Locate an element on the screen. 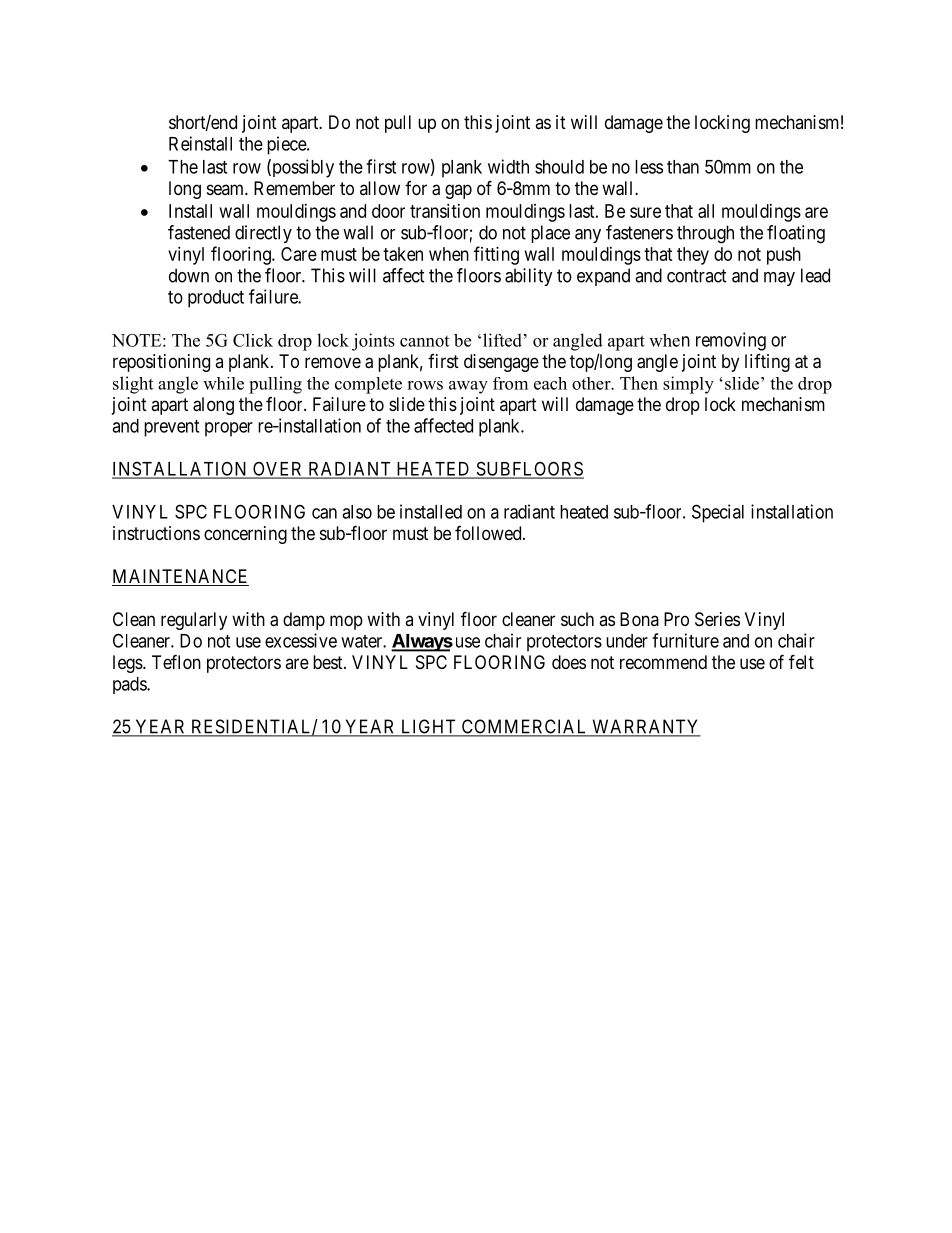 This screenshot has width=952, height=1233. OVER is located at coordinates (278, 469).
